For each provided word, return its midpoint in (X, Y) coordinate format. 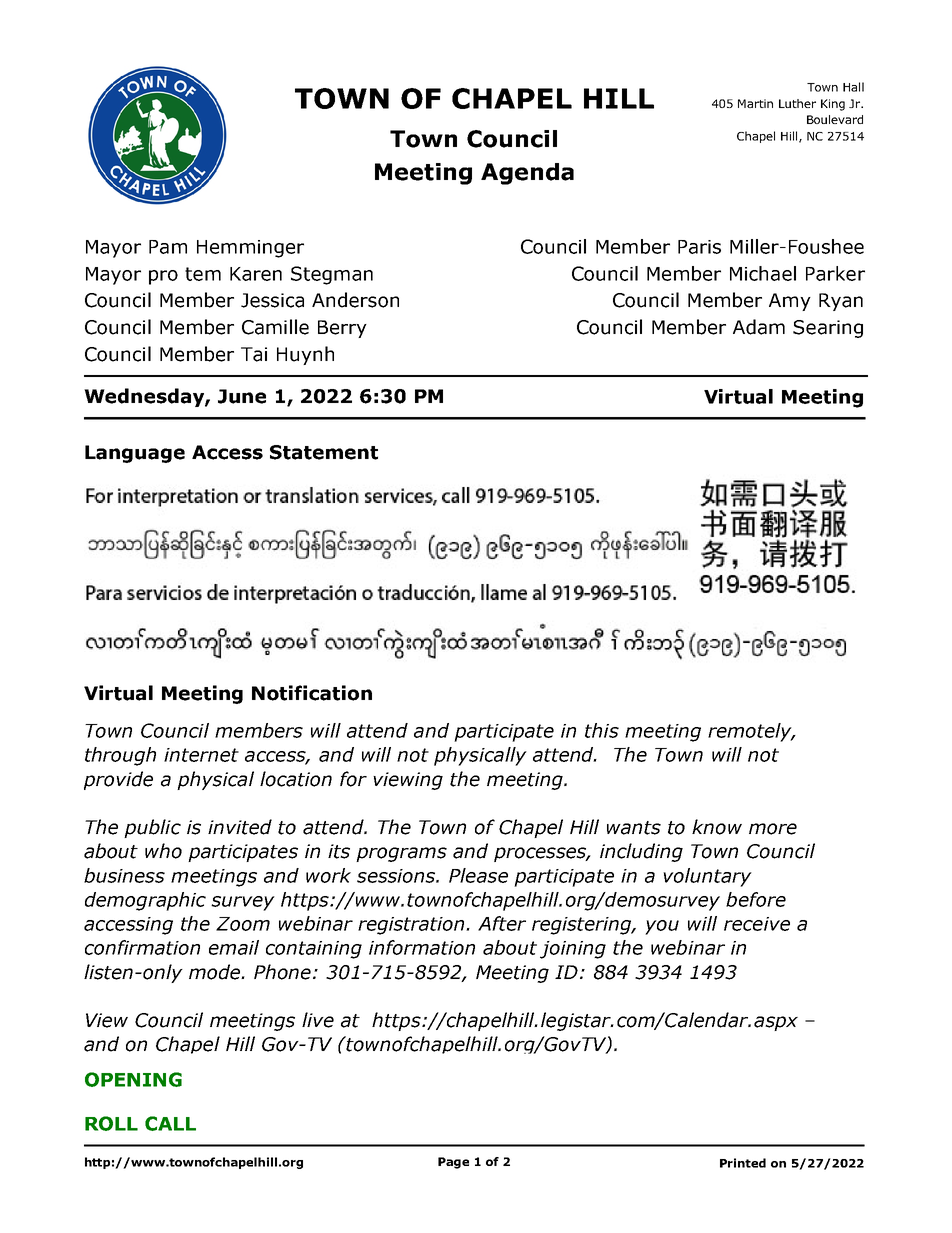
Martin (755, 103)
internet (201, 755)
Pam (168, 247)
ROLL (111, 1123)
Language (135, 454)
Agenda (527, 174)
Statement (324, 452)
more (773, 829)
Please (478, 875)
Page (453, 1163)
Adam (759, 327)
